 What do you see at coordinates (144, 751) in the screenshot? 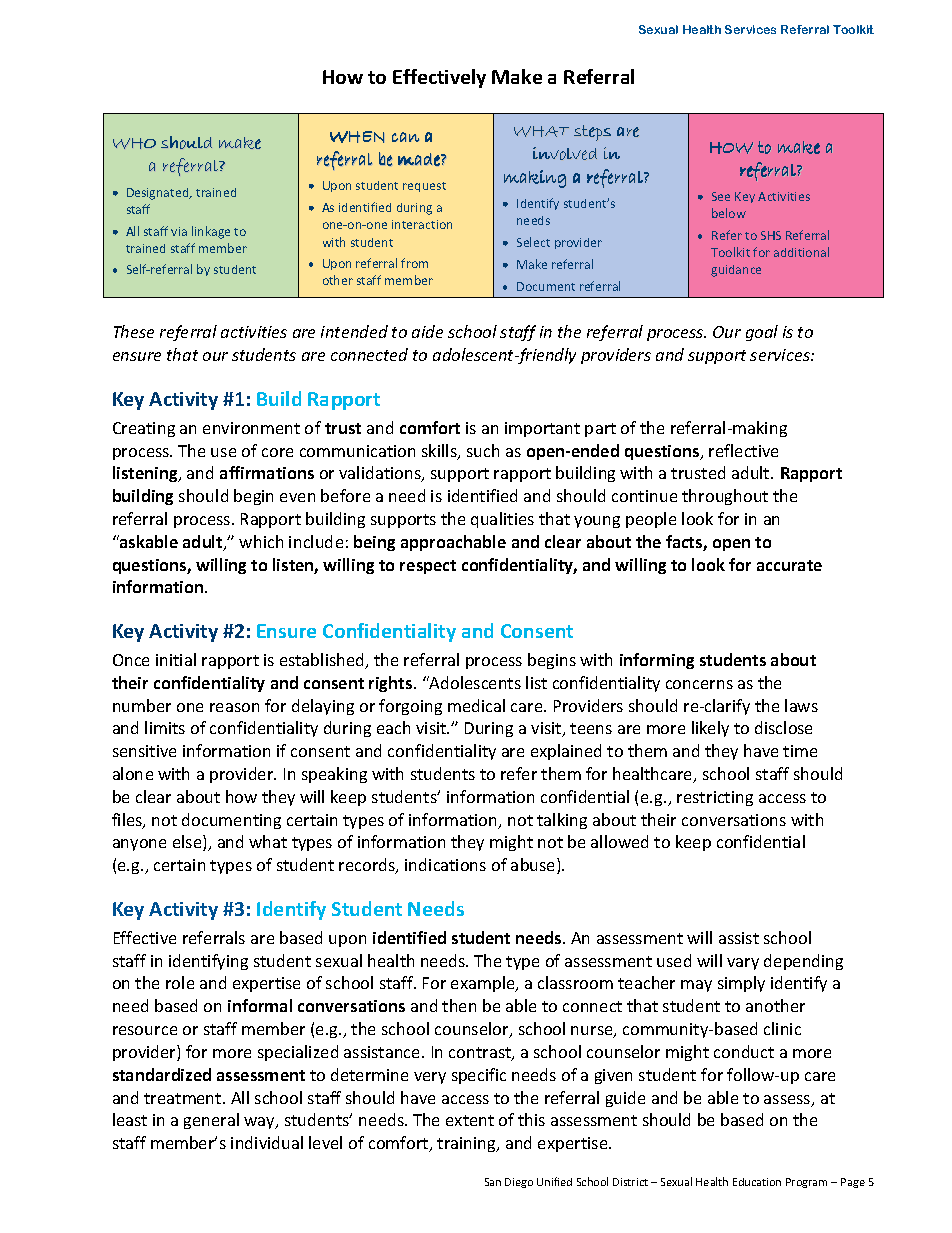
I see `sensitive` at bounding box center [144, 751].
